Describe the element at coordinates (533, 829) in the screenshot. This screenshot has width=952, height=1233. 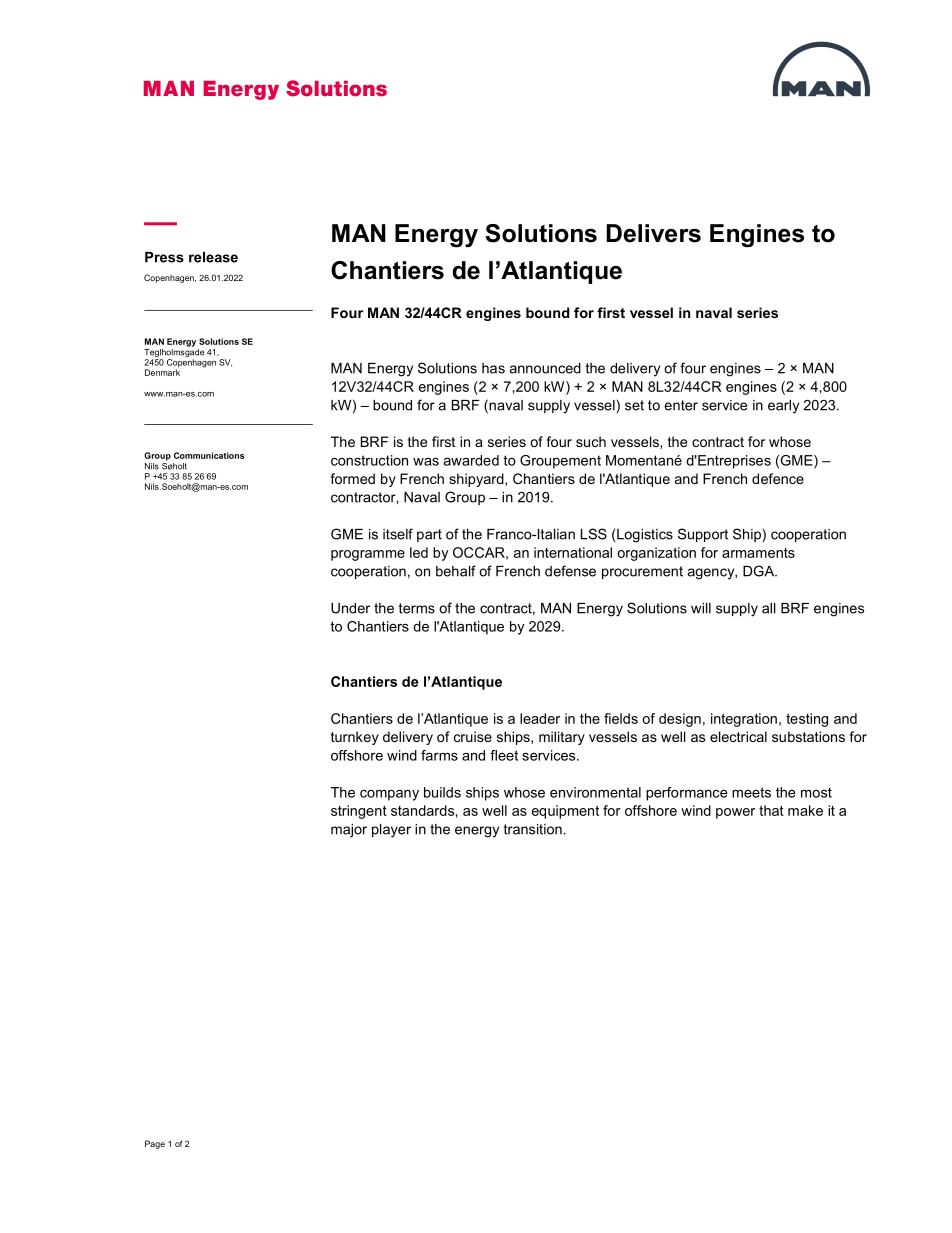
I see `transition` at that location.
